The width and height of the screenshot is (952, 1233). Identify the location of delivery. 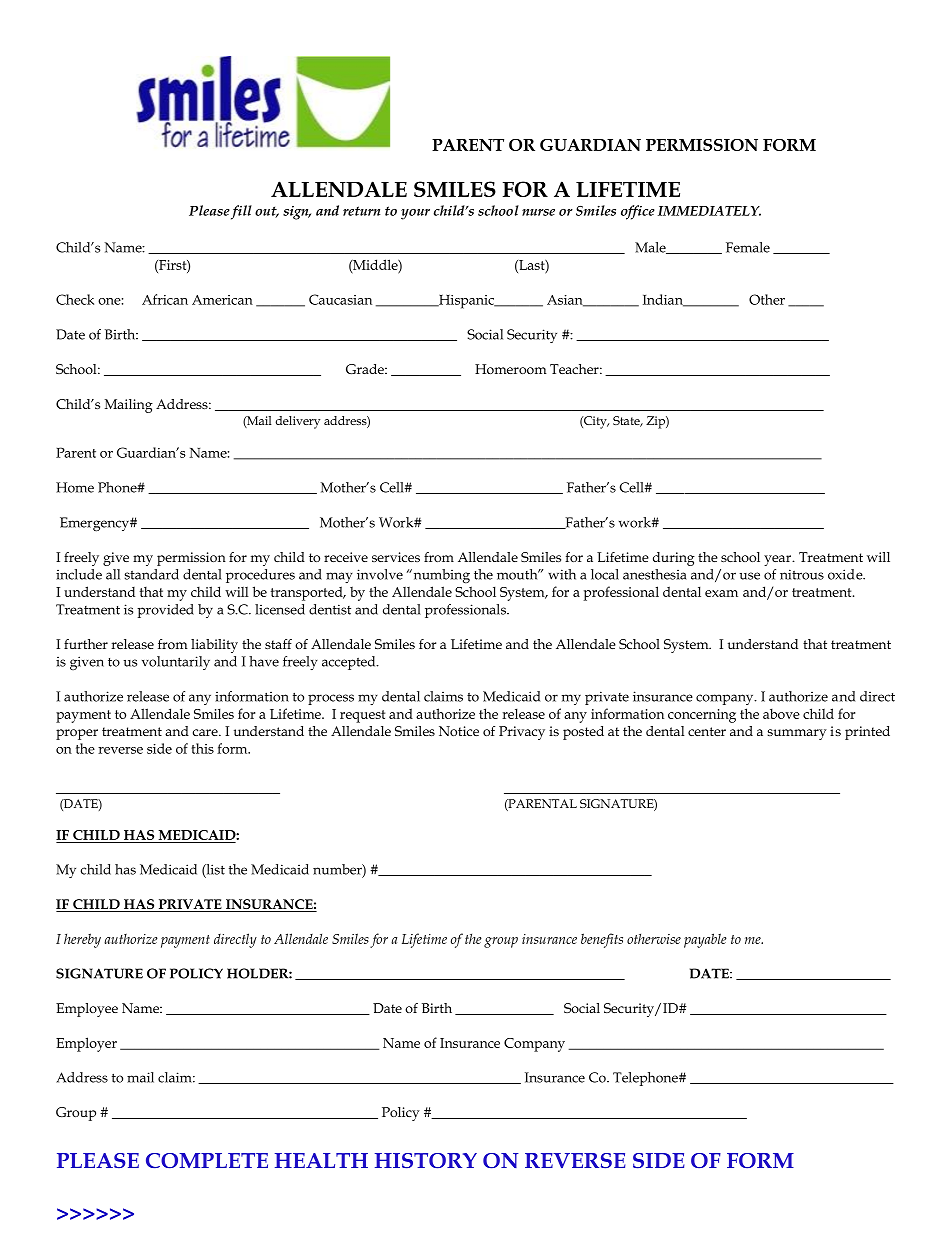
(298, 422).
